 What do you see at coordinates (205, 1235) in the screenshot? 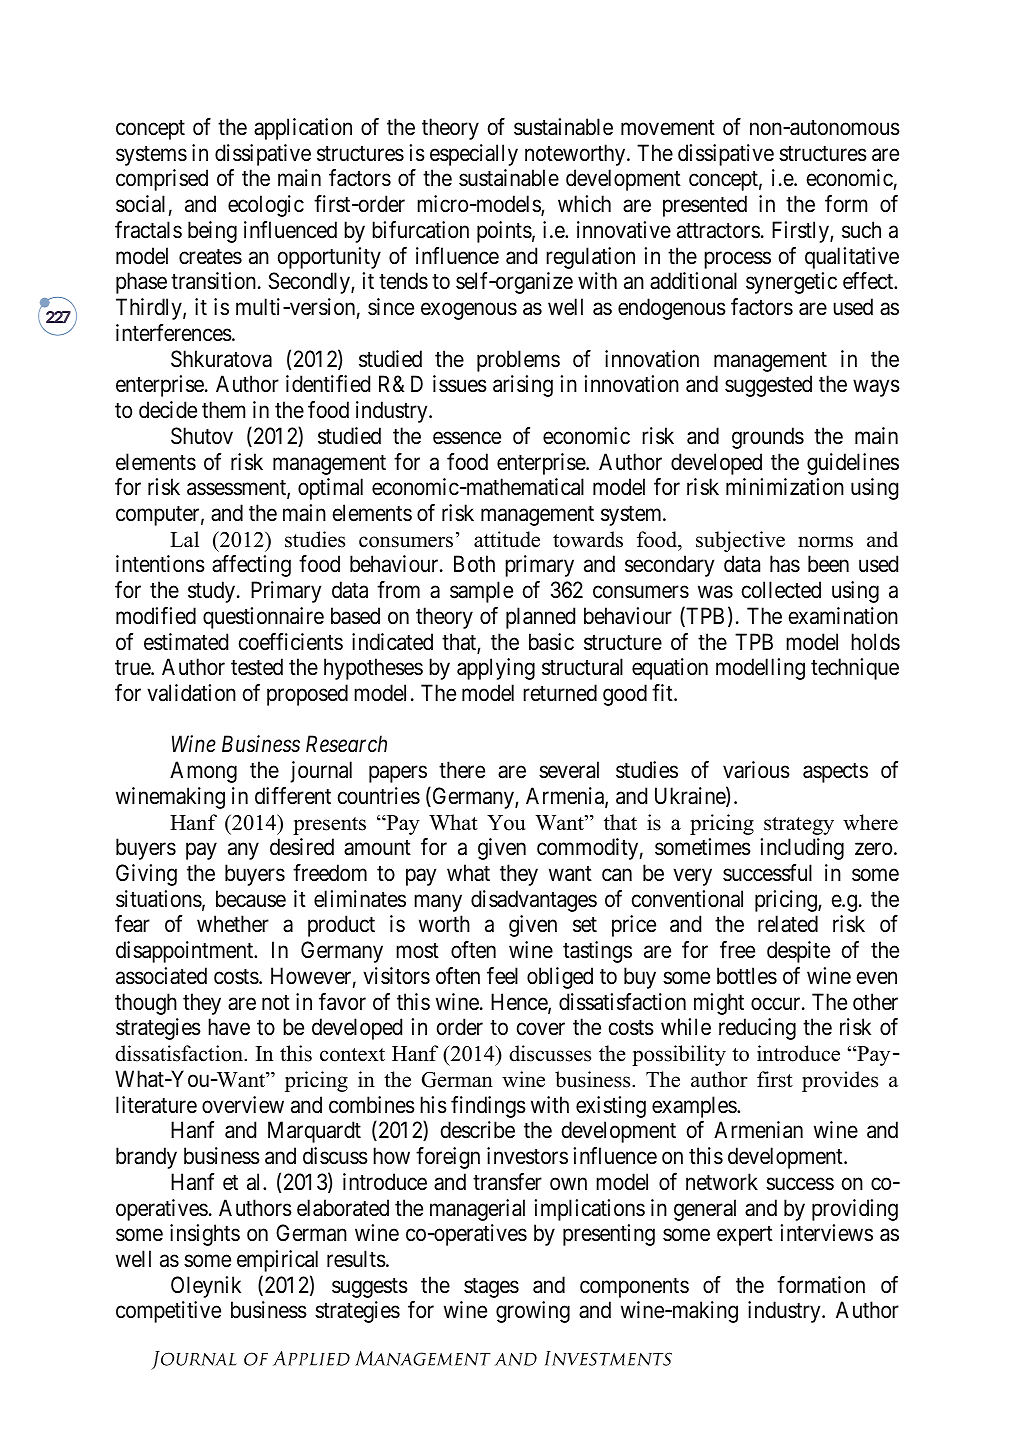
I see `insights` at bounding box center [205, 1235].
